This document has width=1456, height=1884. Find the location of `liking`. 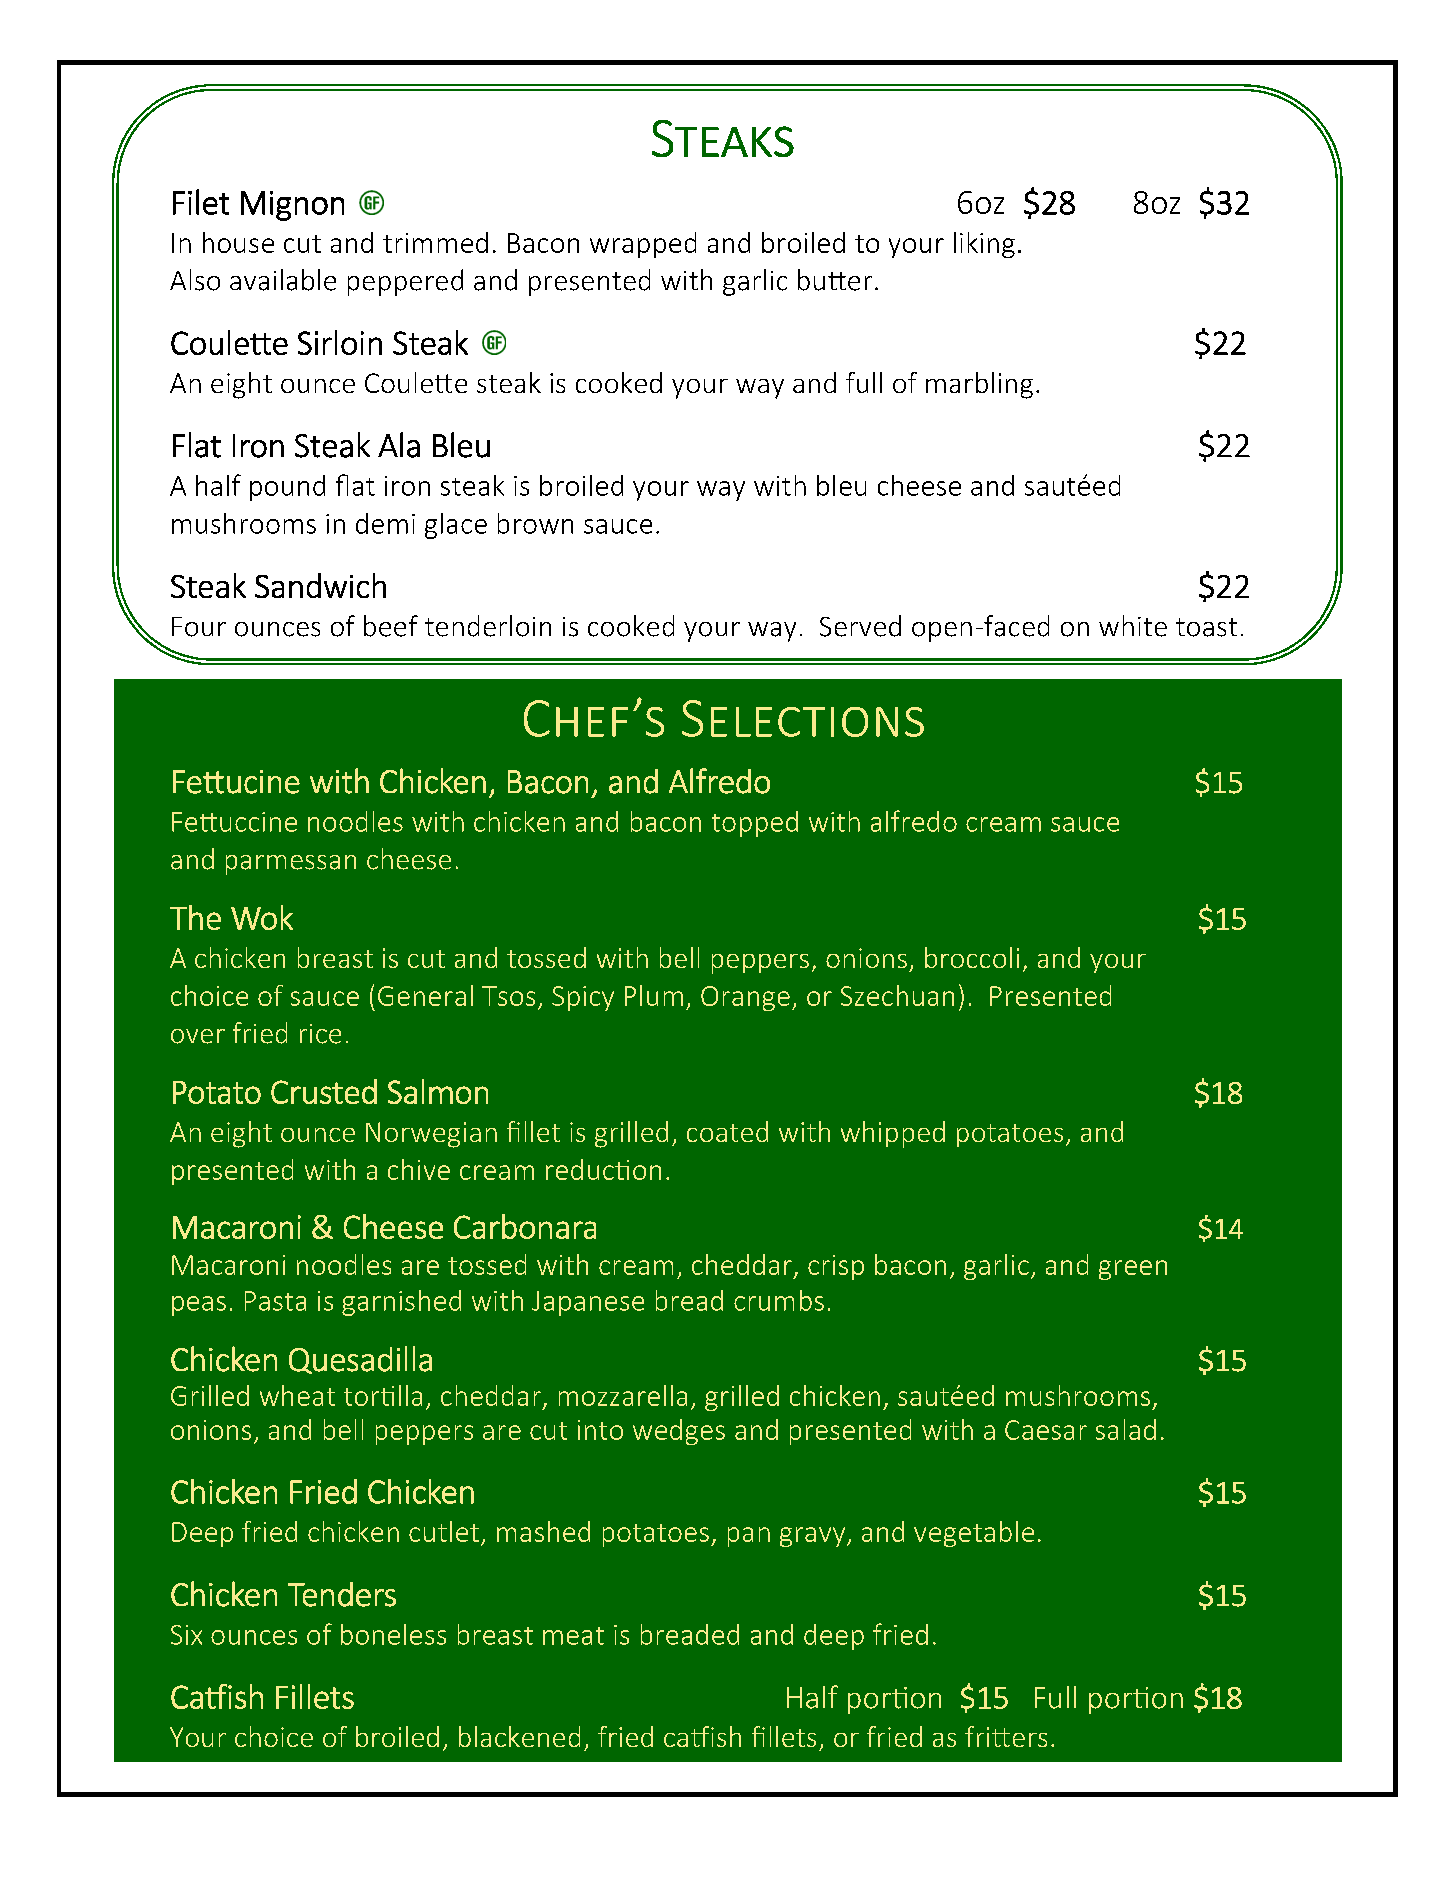

liking is located at coordinates (984, 245).
